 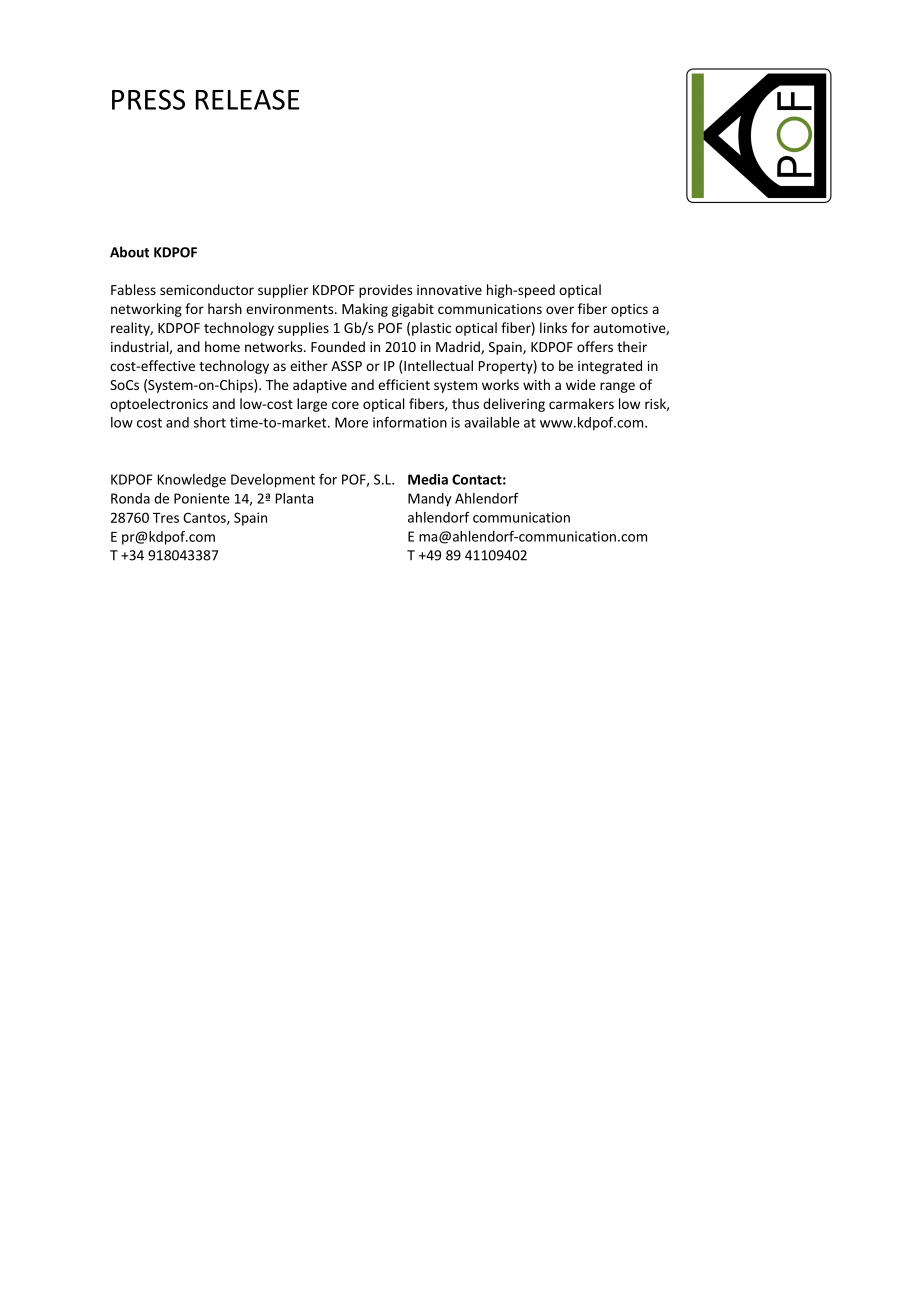 I want to click on Cantos, so click(x=205, y=518).
